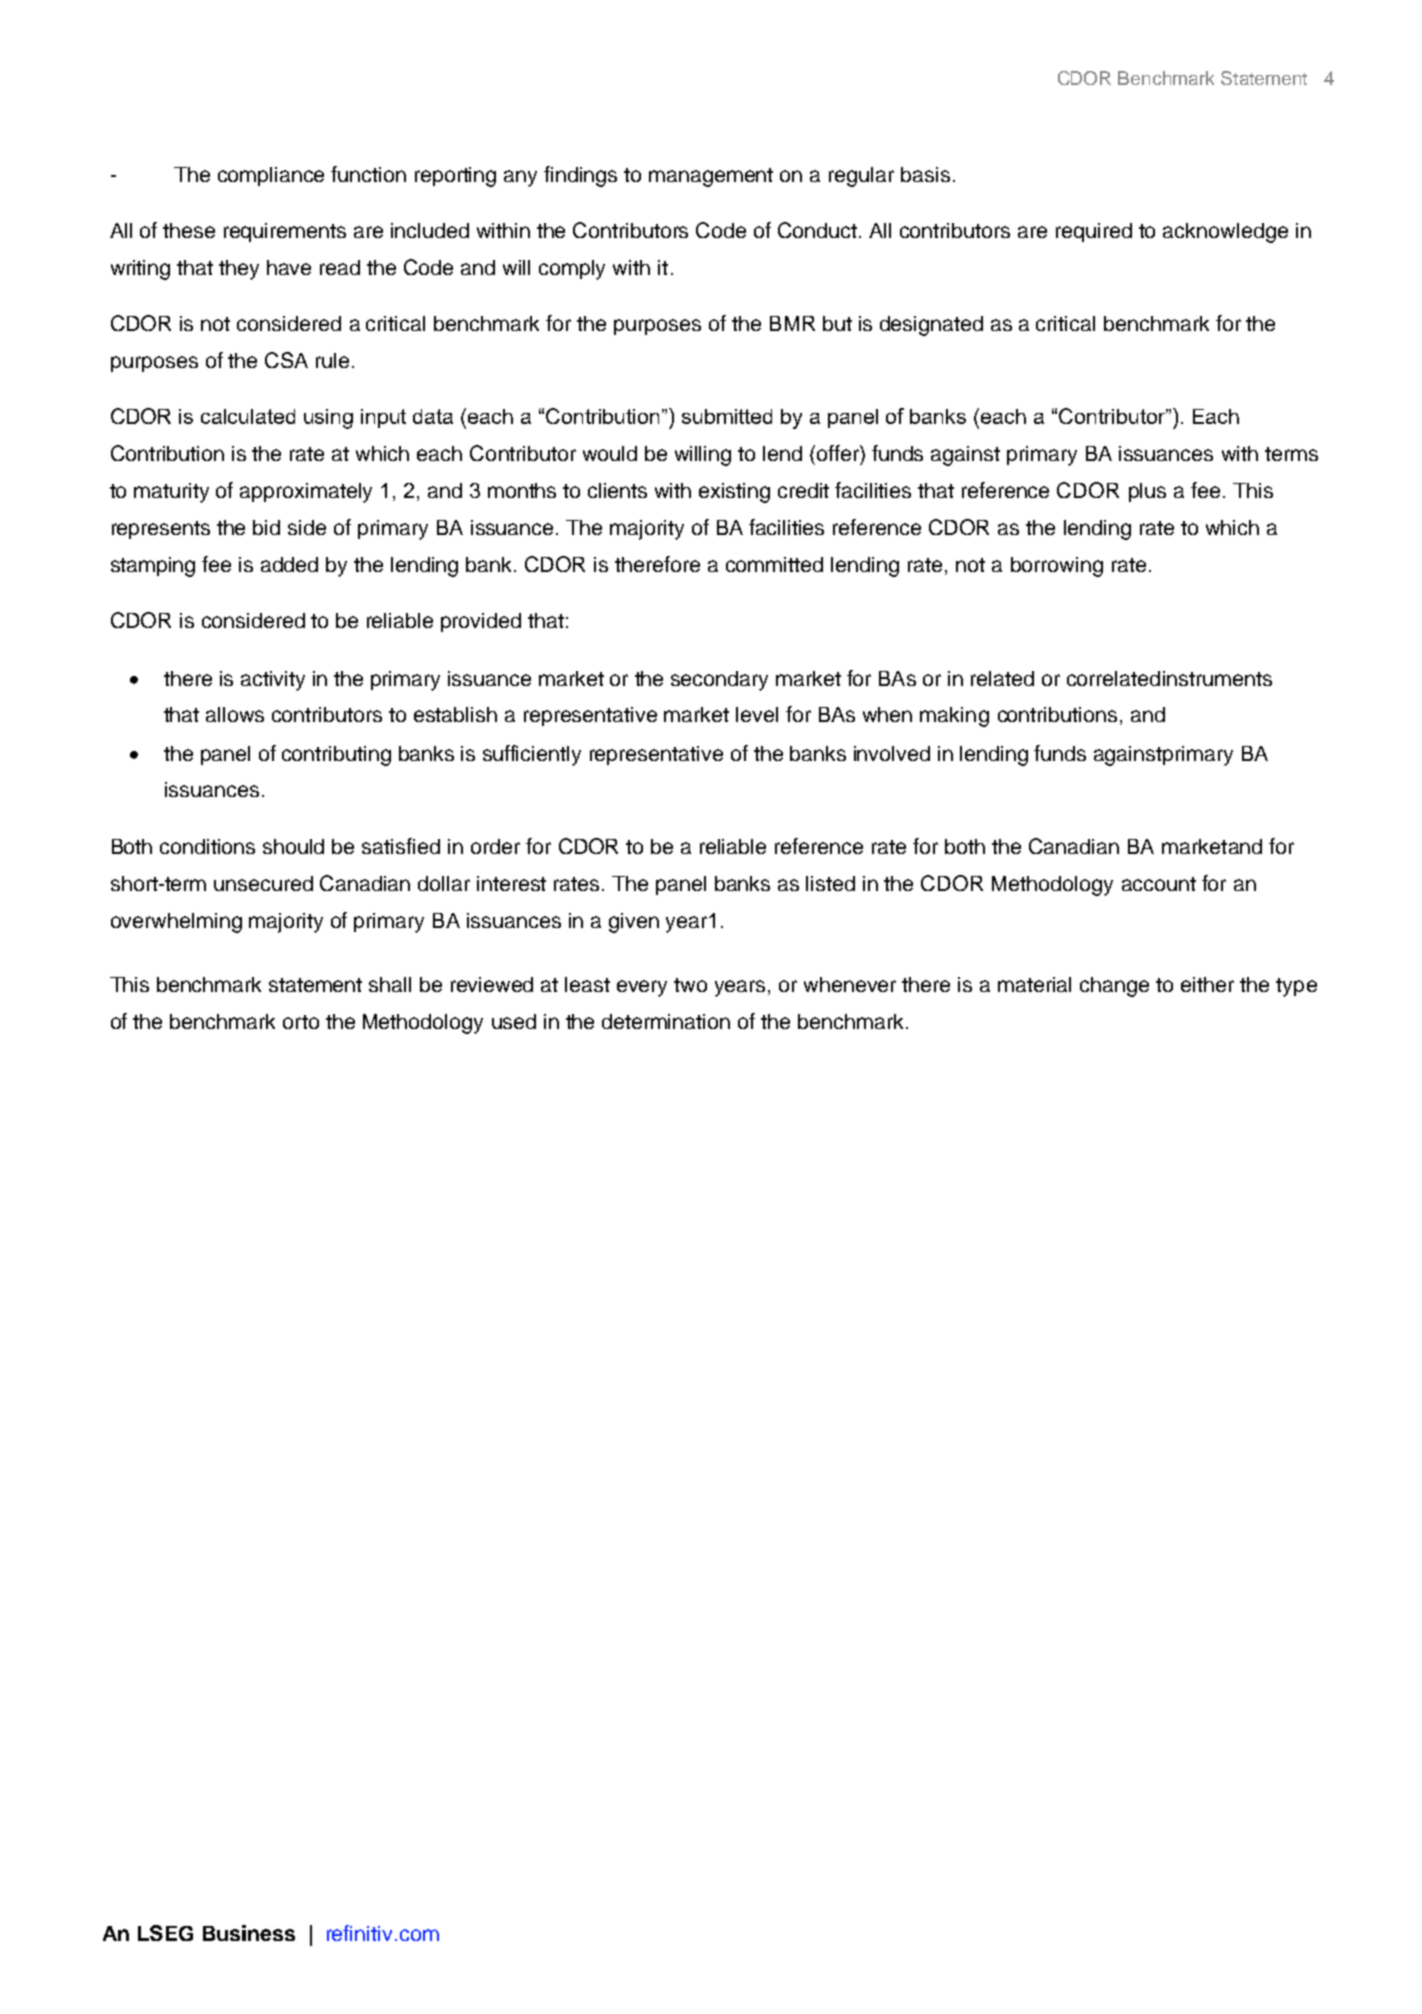 The image size is (1422, 2014). Describe the element at coordinates (642, 988) in the document. I see `every` at that location.
